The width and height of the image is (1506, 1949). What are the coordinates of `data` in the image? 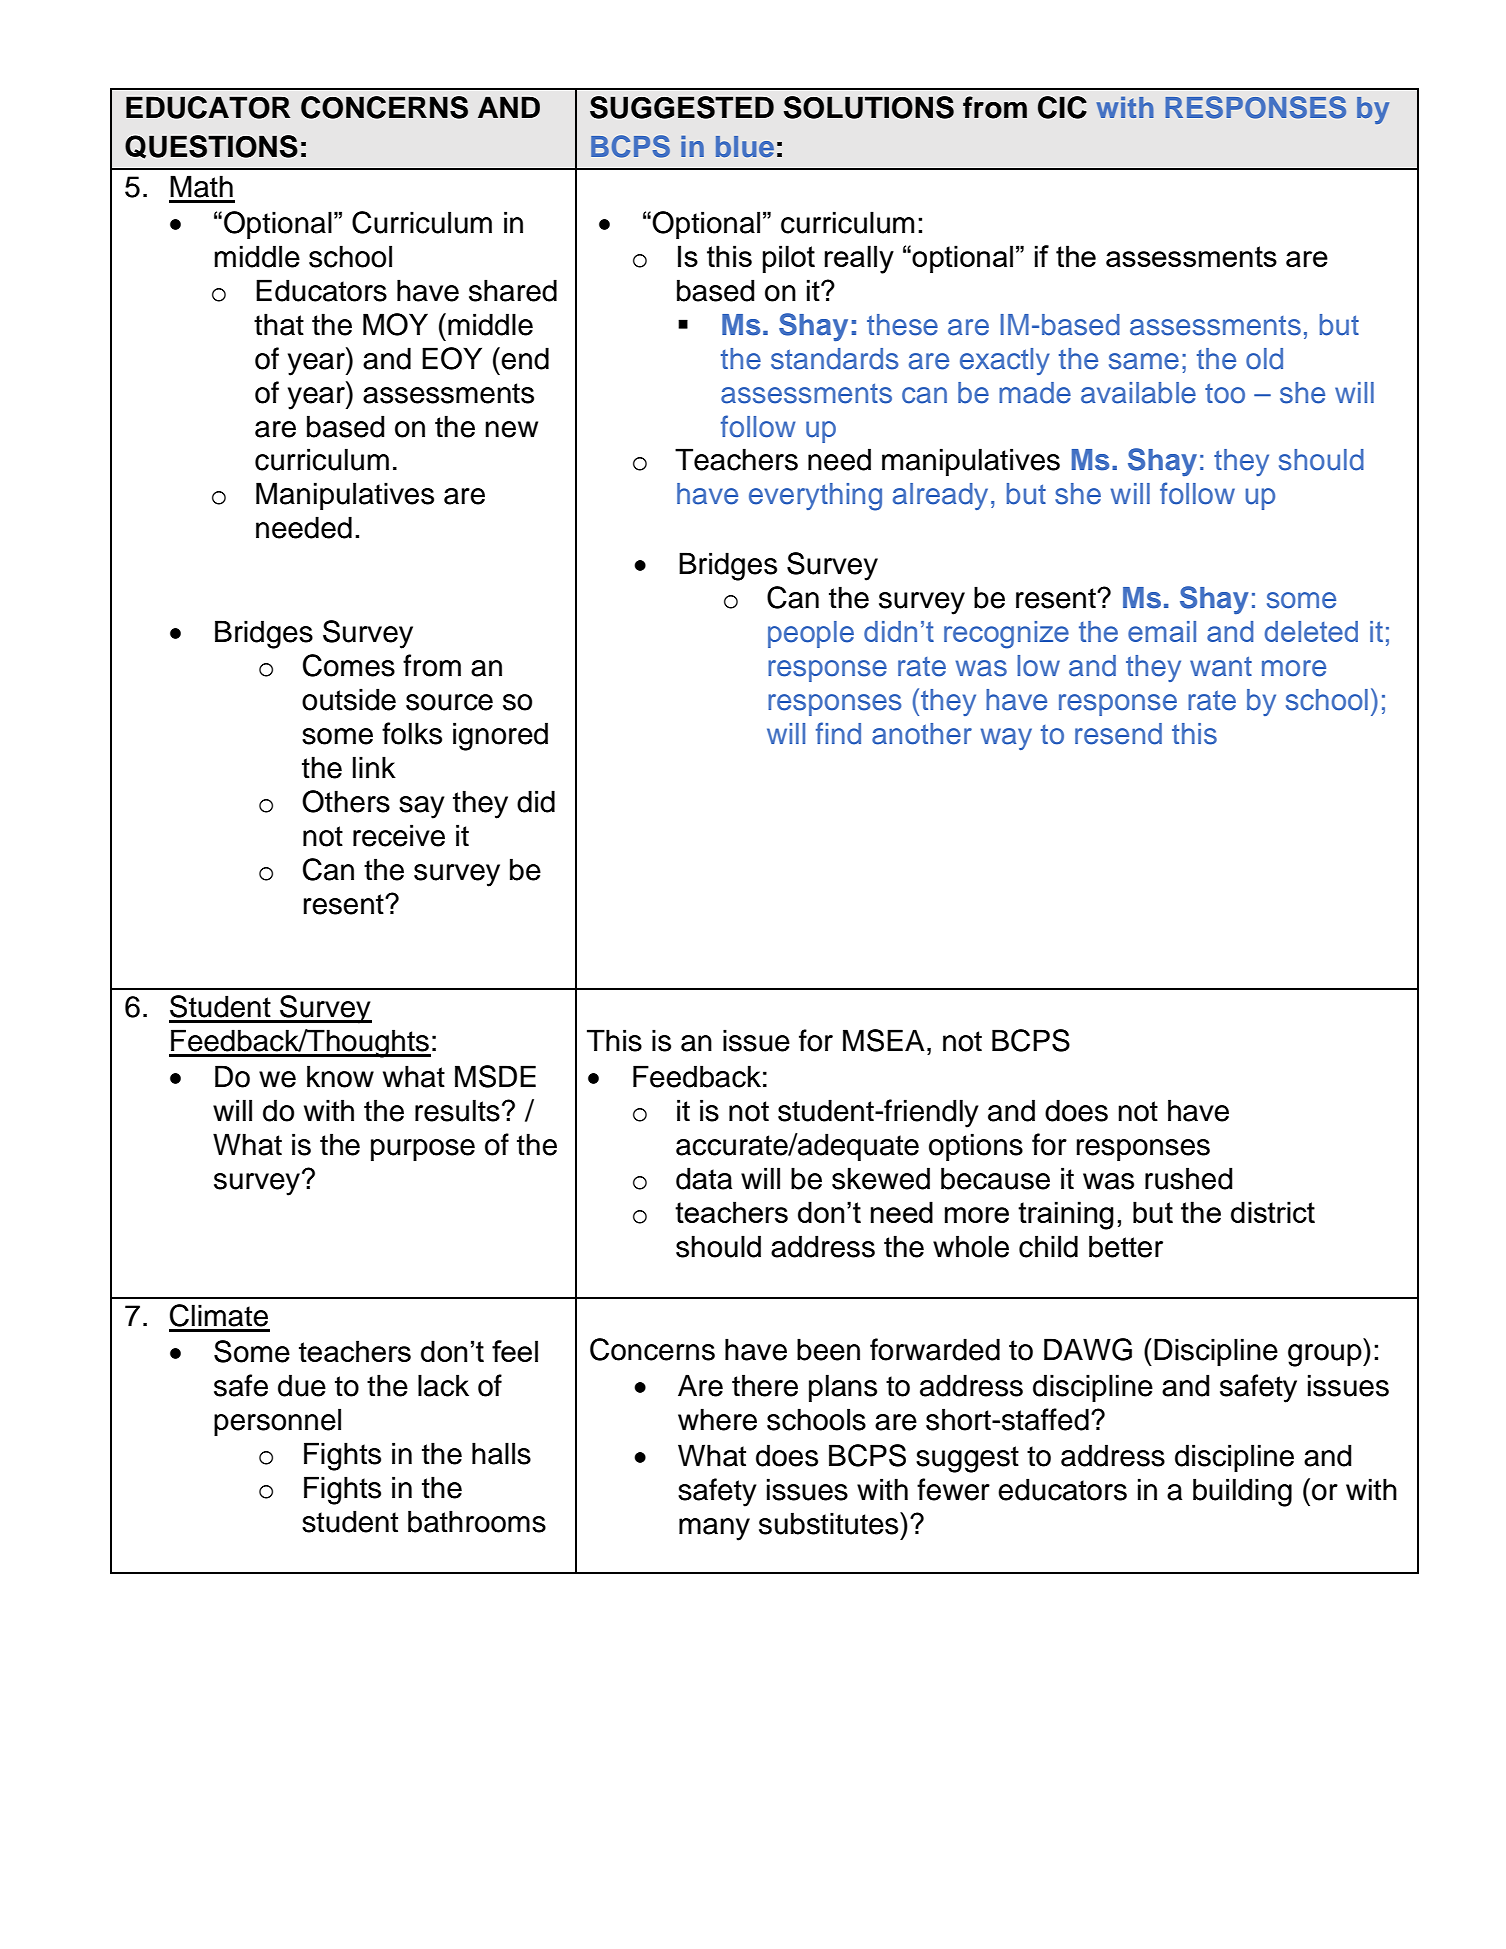 It's located at (704, 1178).
